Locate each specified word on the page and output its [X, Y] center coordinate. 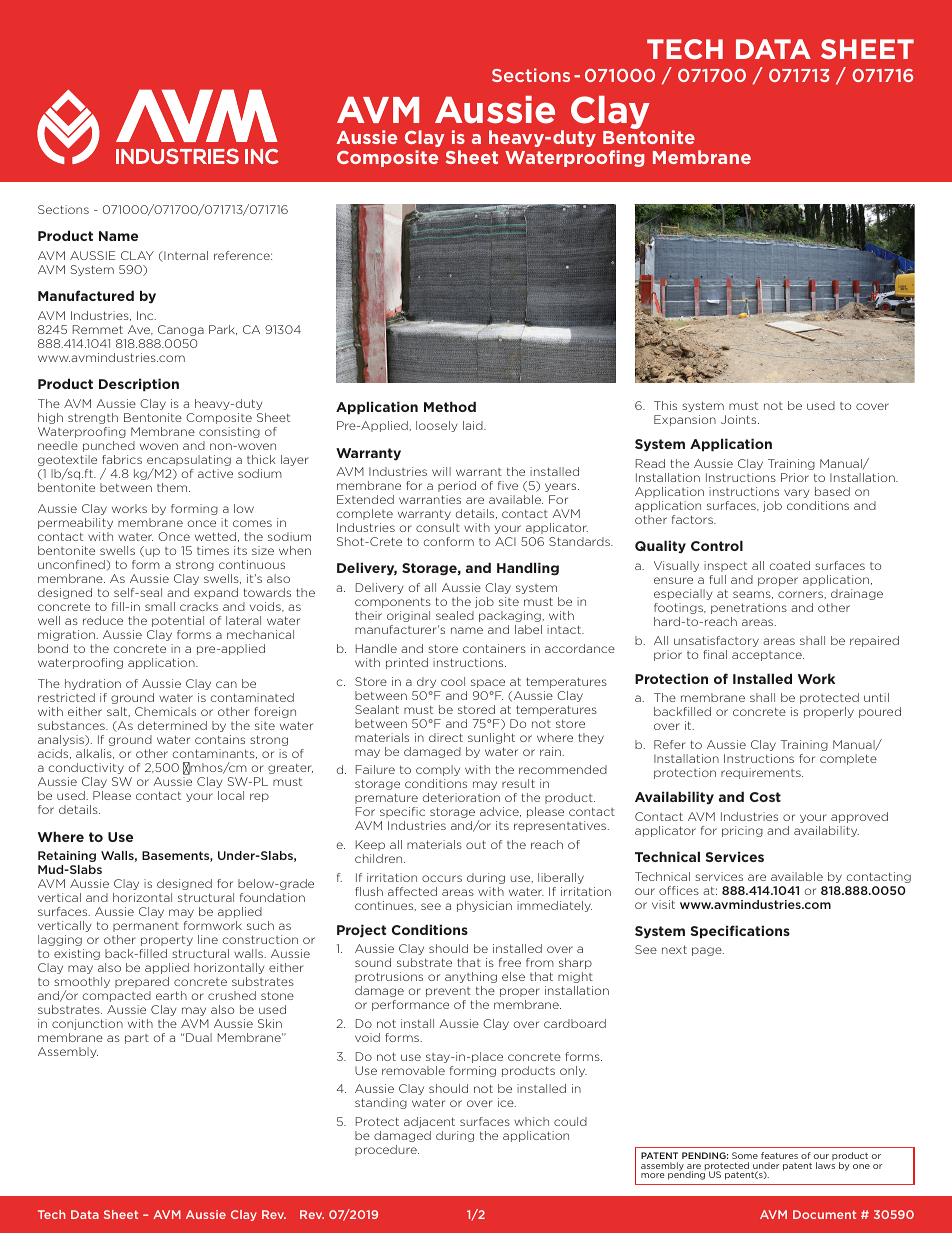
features [779, 1155]
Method [450, 406]
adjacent [429, 1122]
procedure [387, 1150]
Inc [146, 315]
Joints [740, 419]
